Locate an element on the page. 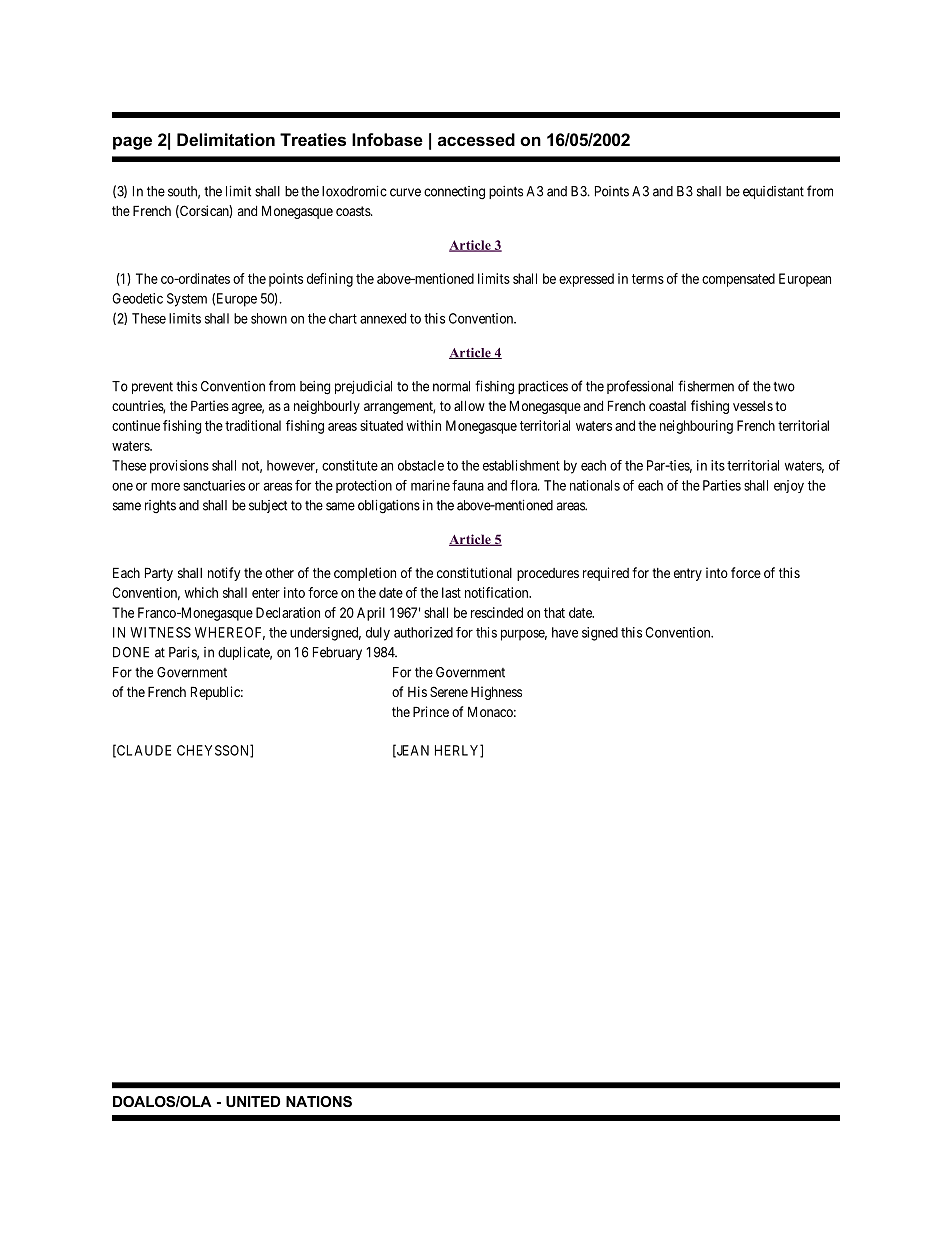  DONE is located at coordinates (131, 652).
